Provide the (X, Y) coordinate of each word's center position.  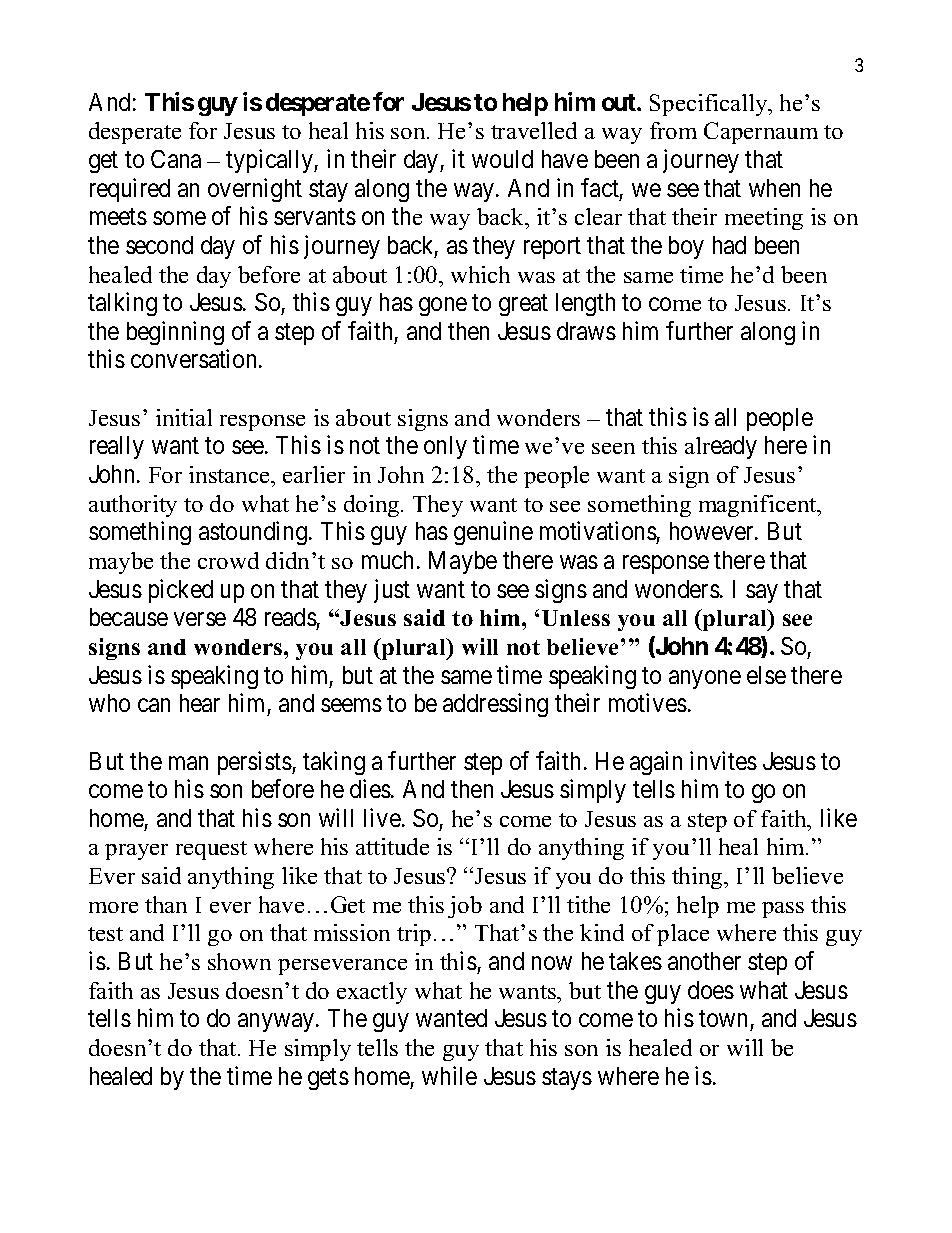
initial (184, 417)
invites (723, 760)
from (673, 130)
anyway (277, 1023)
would (502, 159)
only (445, 447)
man (188, 763)
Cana (176, 159)
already (721, 447)
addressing (495, 705)
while (449, 1075)
